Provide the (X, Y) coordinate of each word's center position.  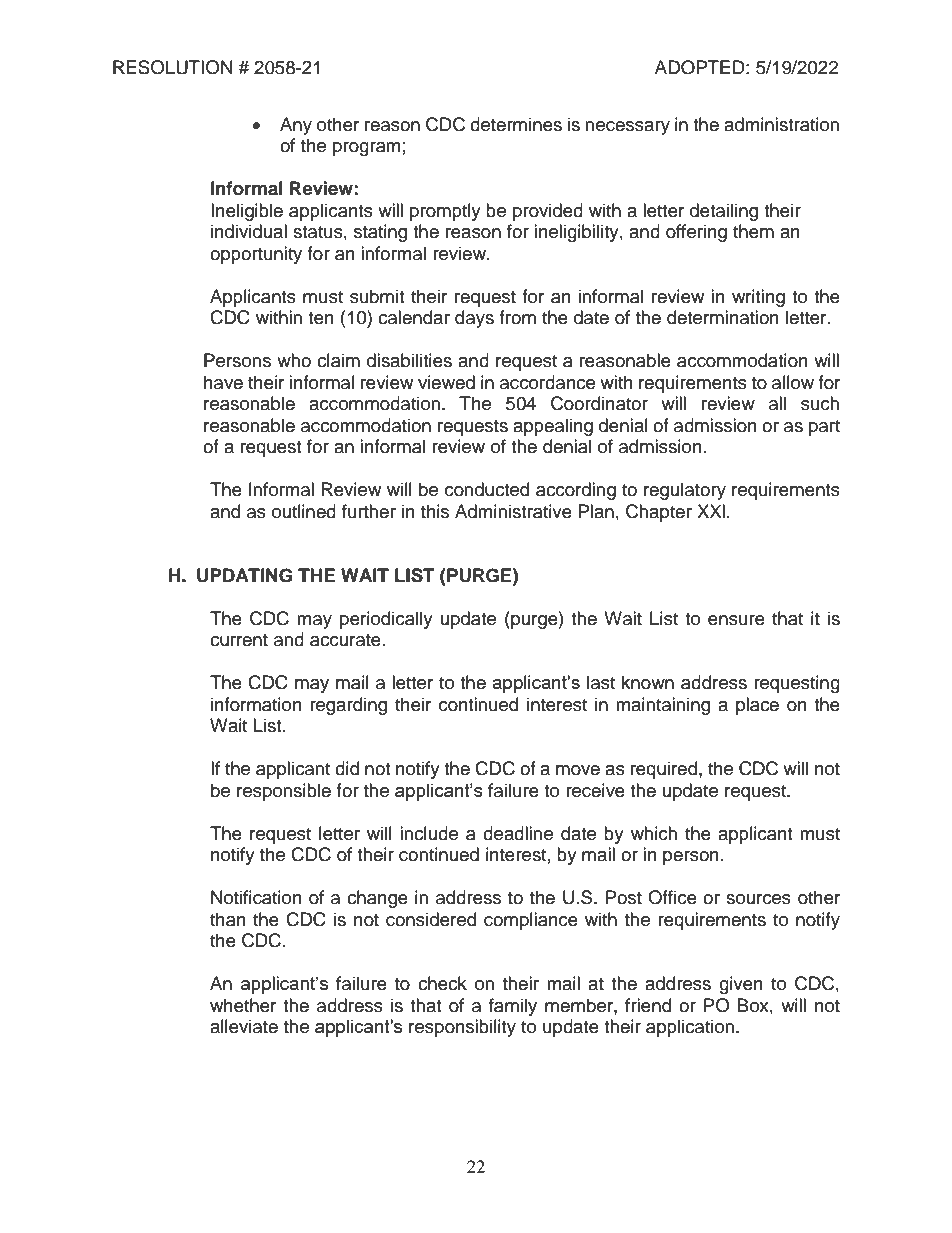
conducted (487, 489)
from (517, 317)
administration (781, 124)
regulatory (685, 491)
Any (296, 126)
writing (758, 298)
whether (243, 1005)
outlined (304, 511)
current (239, 640)
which (654, 833)
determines (516, 124)
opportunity (256, 255)
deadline (518, 833)
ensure (736, 620)
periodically (386, 620)
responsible (284, 792)
